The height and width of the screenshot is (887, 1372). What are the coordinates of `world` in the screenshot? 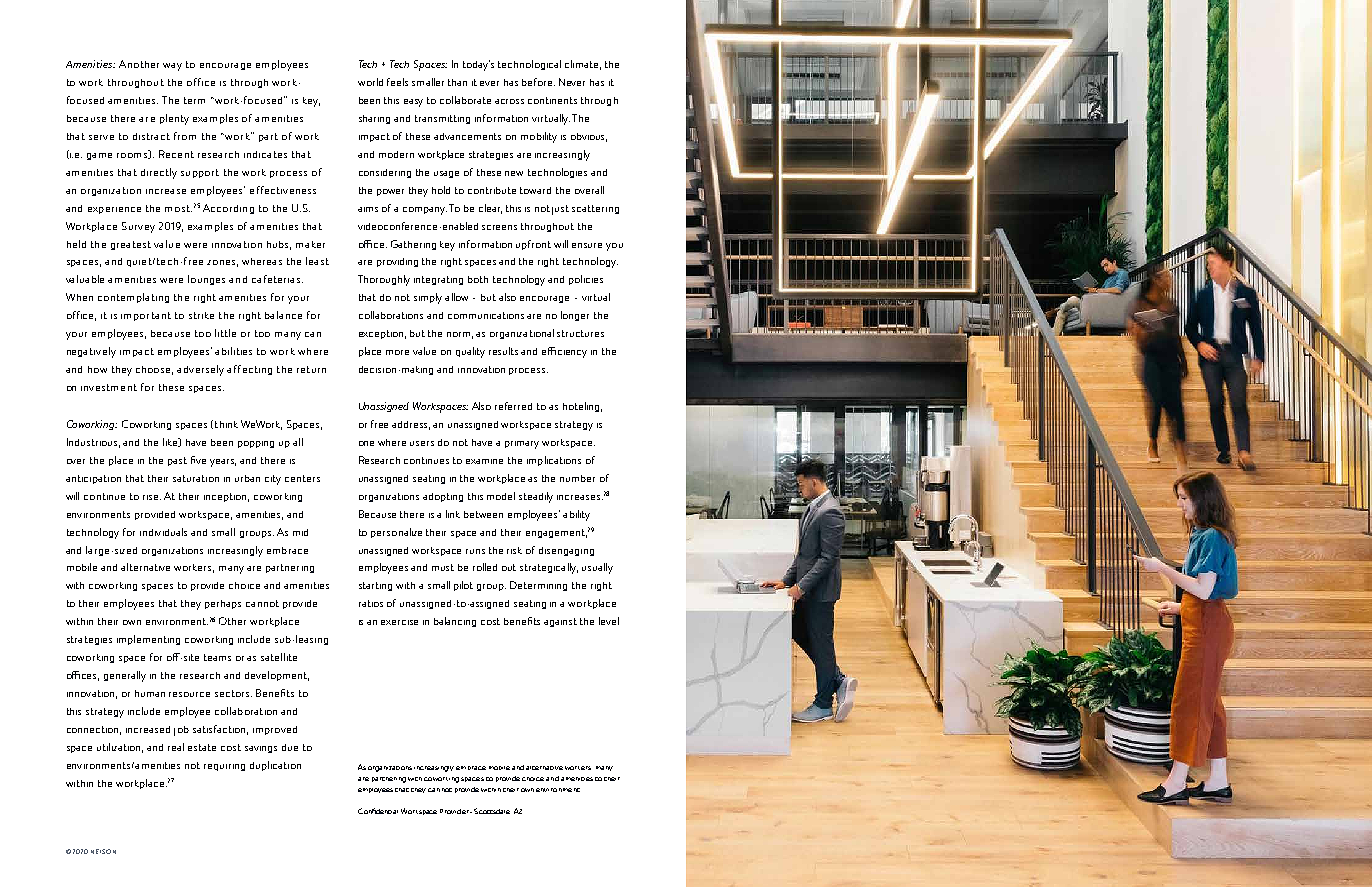 It's located at (370, 82).
